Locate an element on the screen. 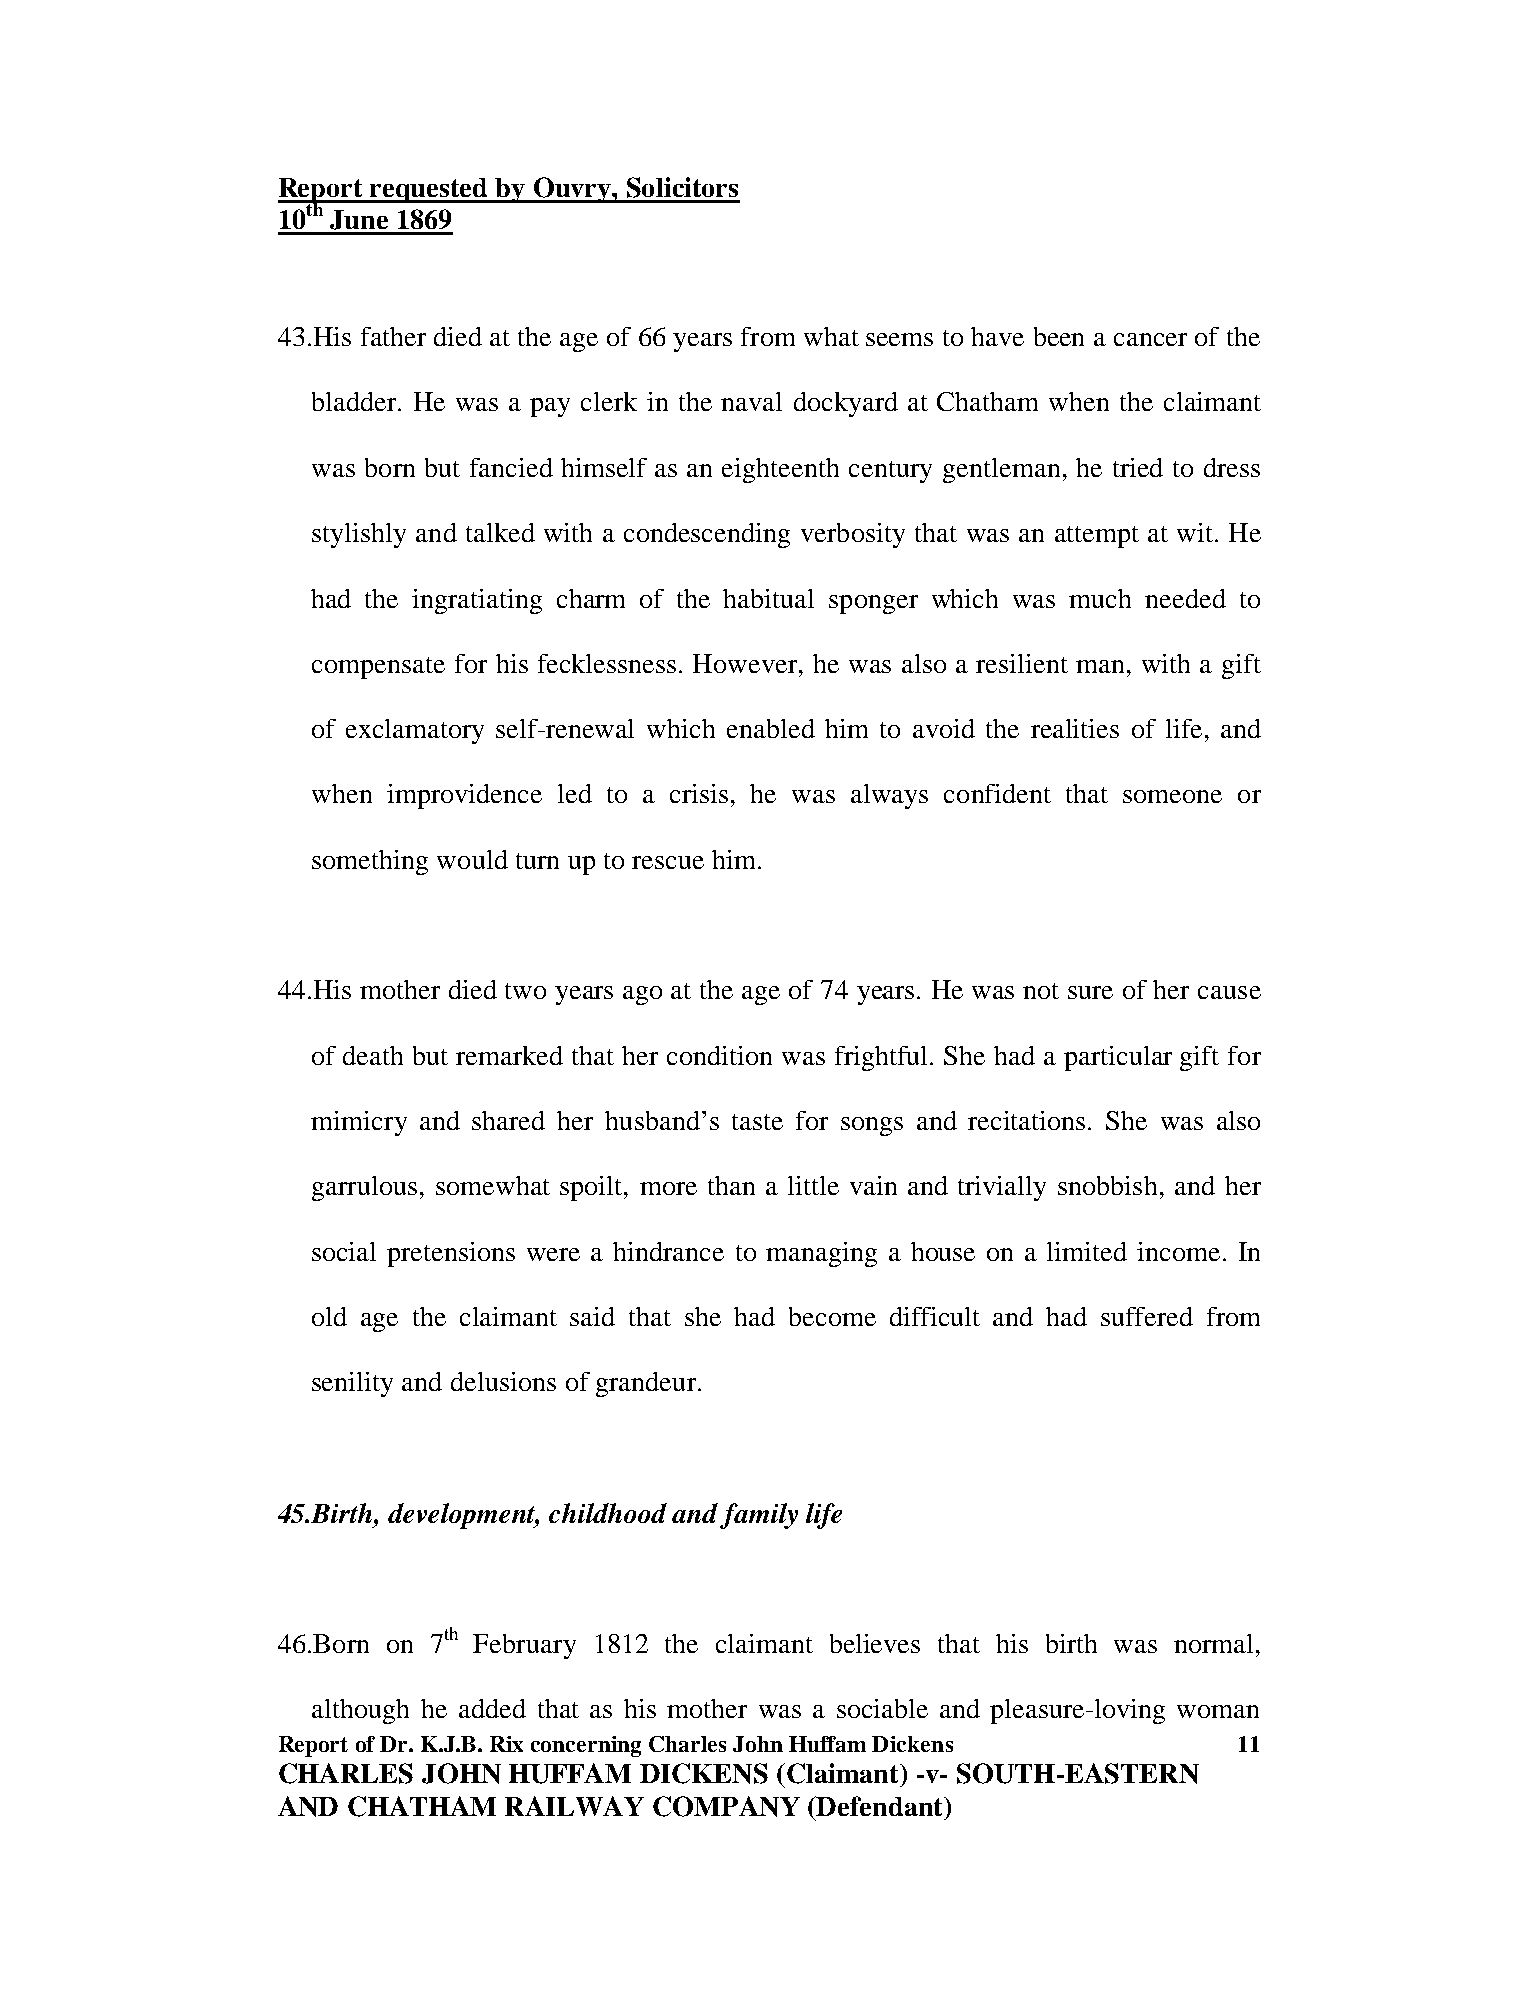  suffered is located at coordinates (1147, 1316).
